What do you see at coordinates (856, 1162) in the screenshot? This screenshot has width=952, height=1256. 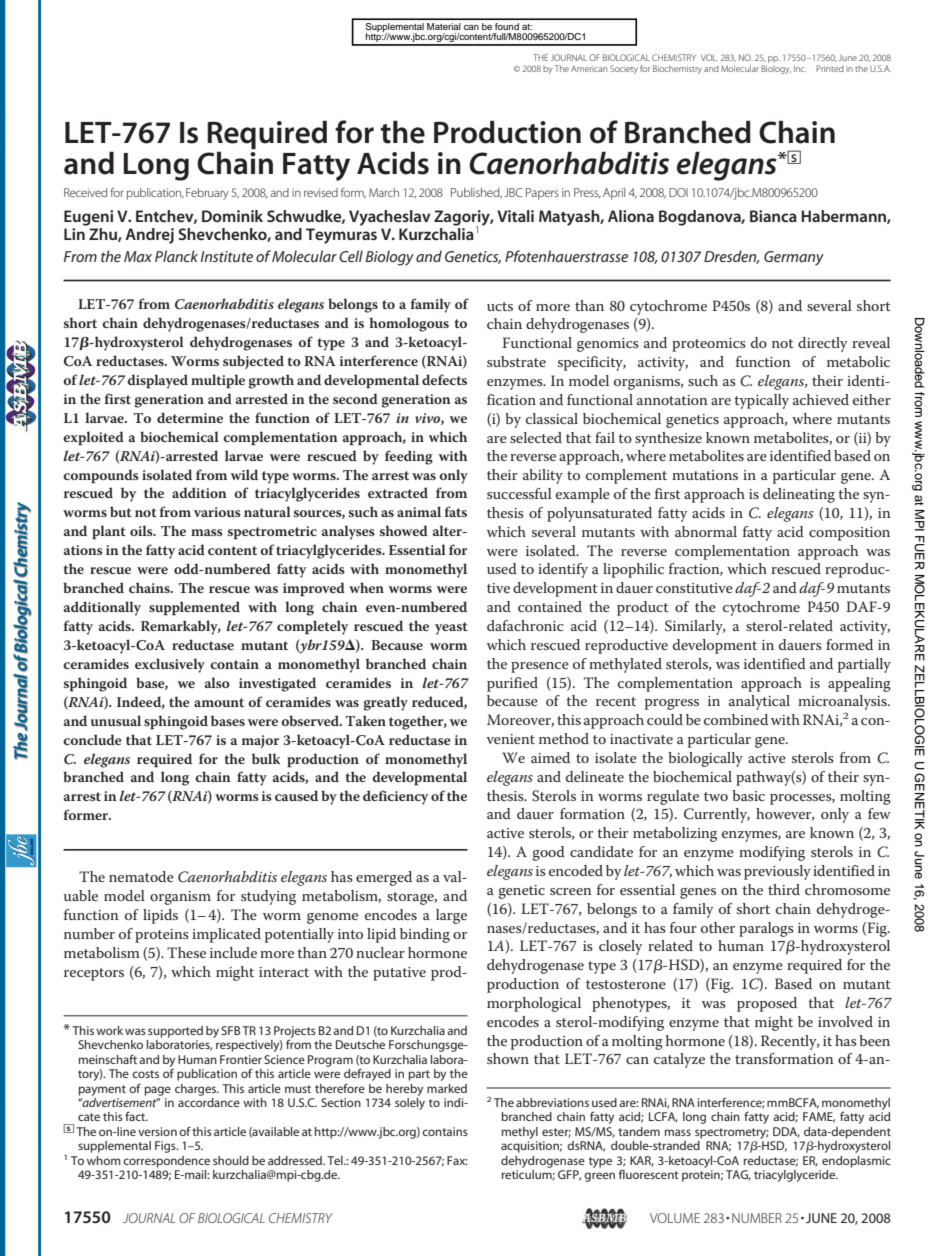 I see `endoplasmic` at bounding box center [856, 1162].
